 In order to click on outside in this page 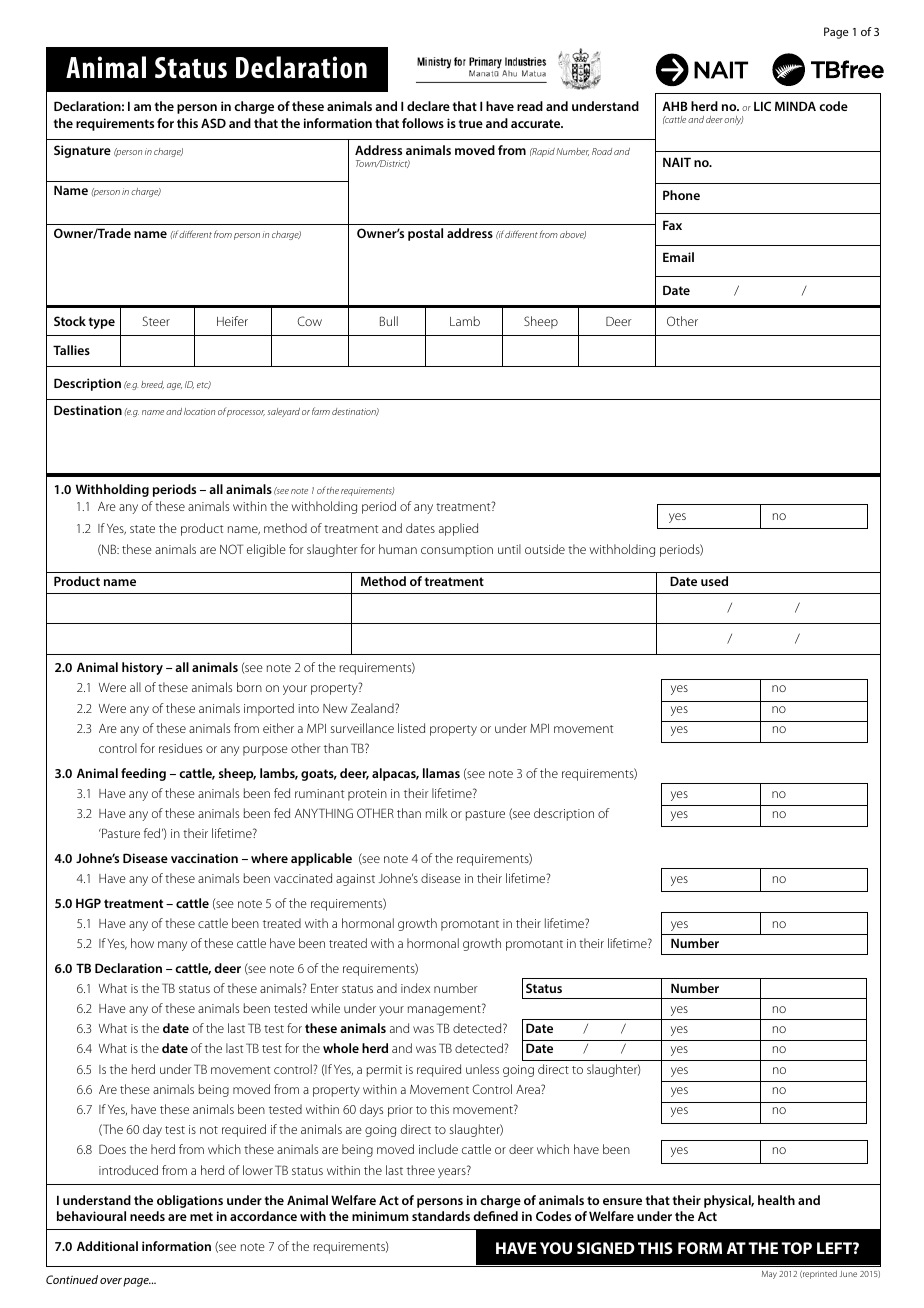, I will do `click(545, 549)`.
